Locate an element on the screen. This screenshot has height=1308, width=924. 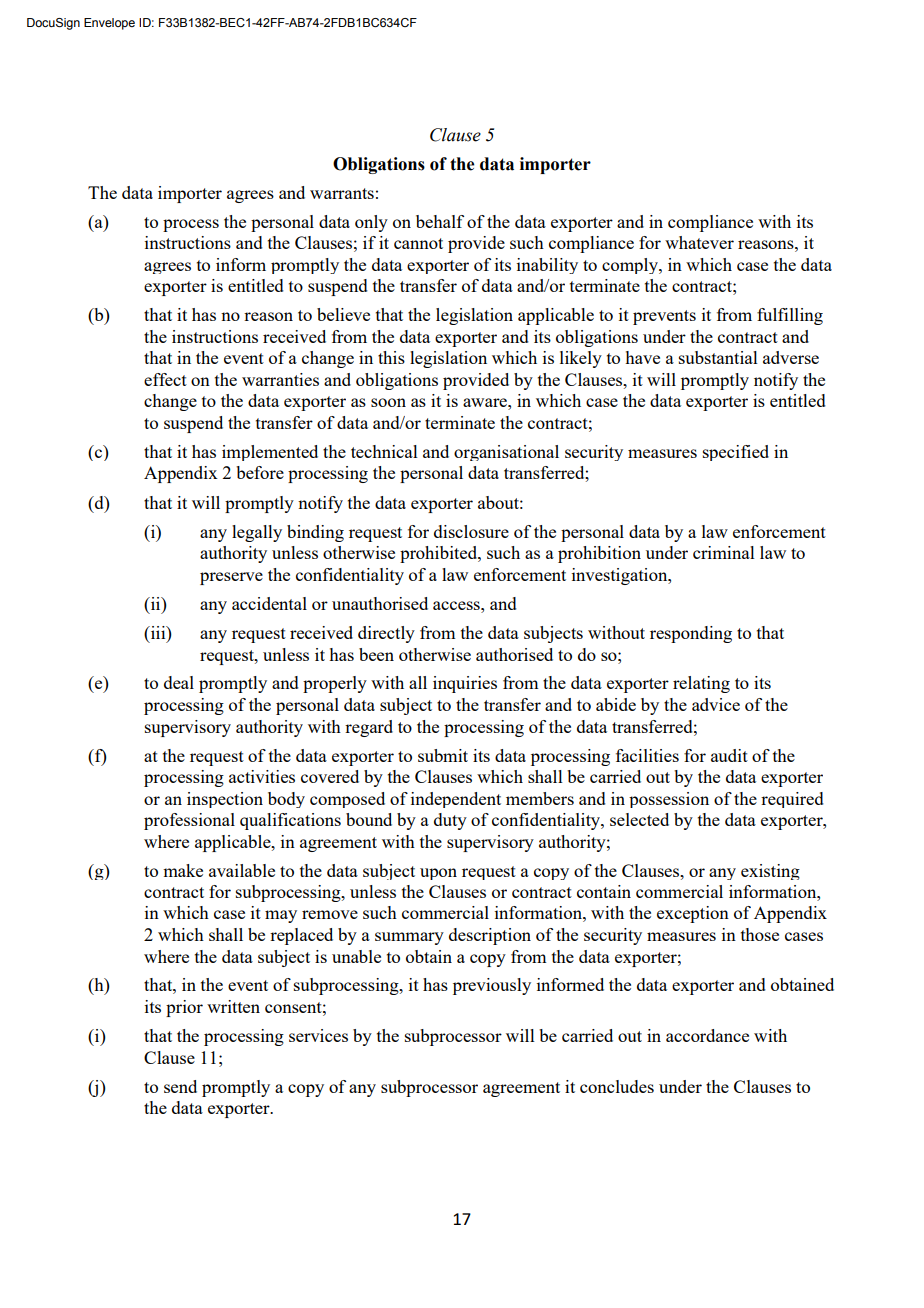
warrants is located at coordinates (342, 193).
